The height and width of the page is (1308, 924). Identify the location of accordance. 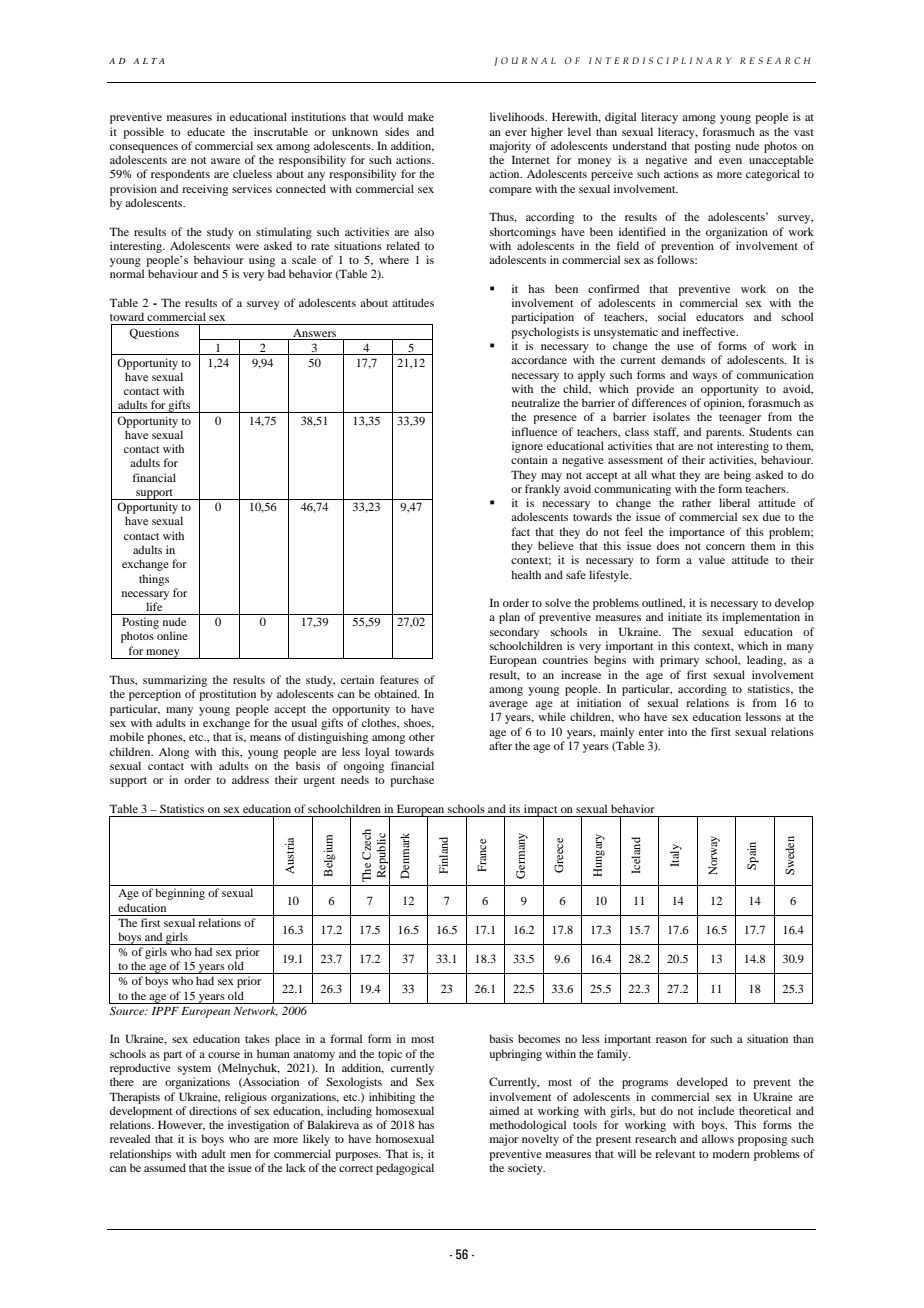
(539, 359).
